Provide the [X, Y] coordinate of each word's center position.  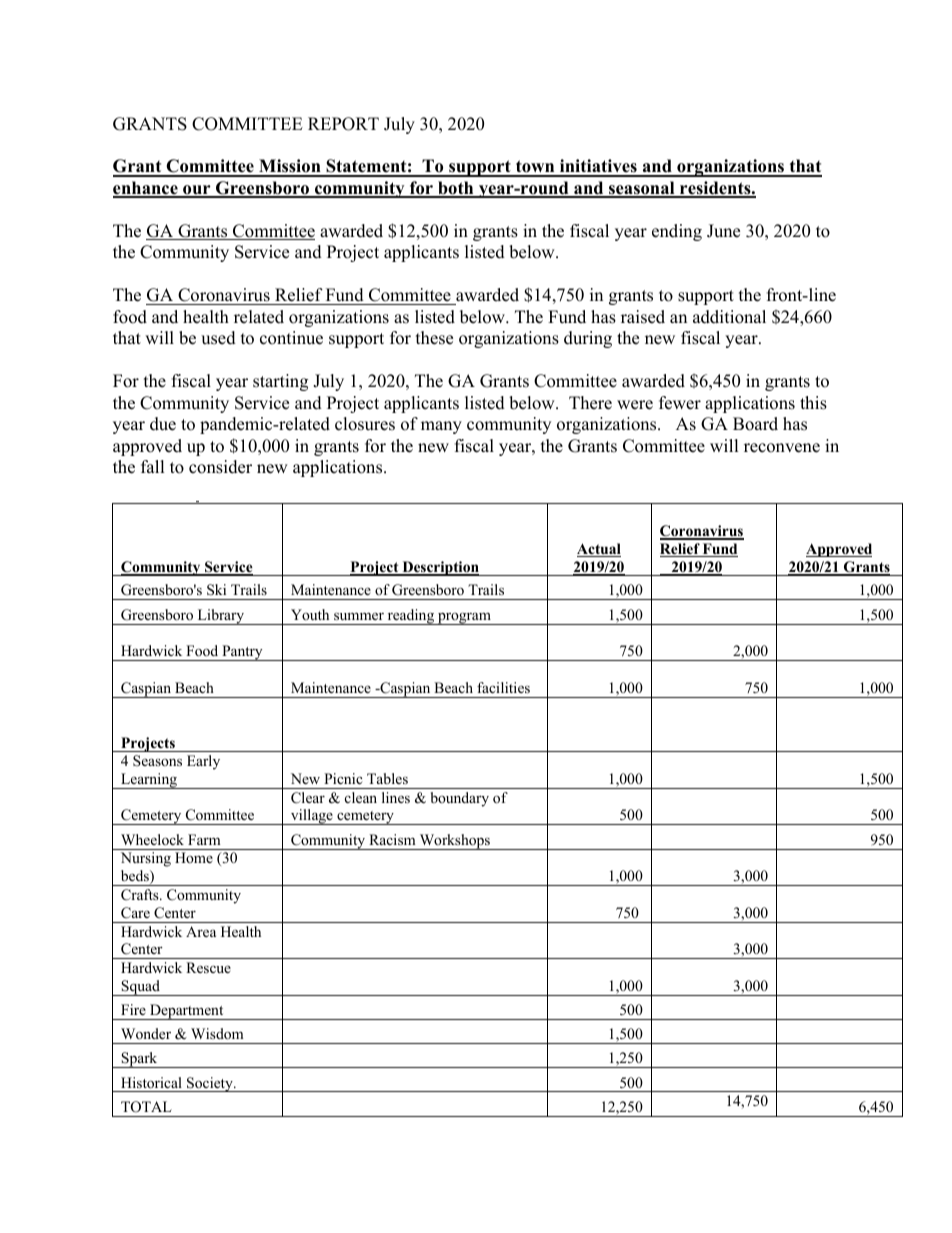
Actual [599, 550]
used [218, 338]
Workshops [454, 842]
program [464, 618]
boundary [460, 799]
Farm [204, 839]
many [441, 427]
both [456, 189]
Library [221, 617]
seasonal [642, 189]
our [197, 191]
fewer [680, 403]
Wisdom [217, 1033]
